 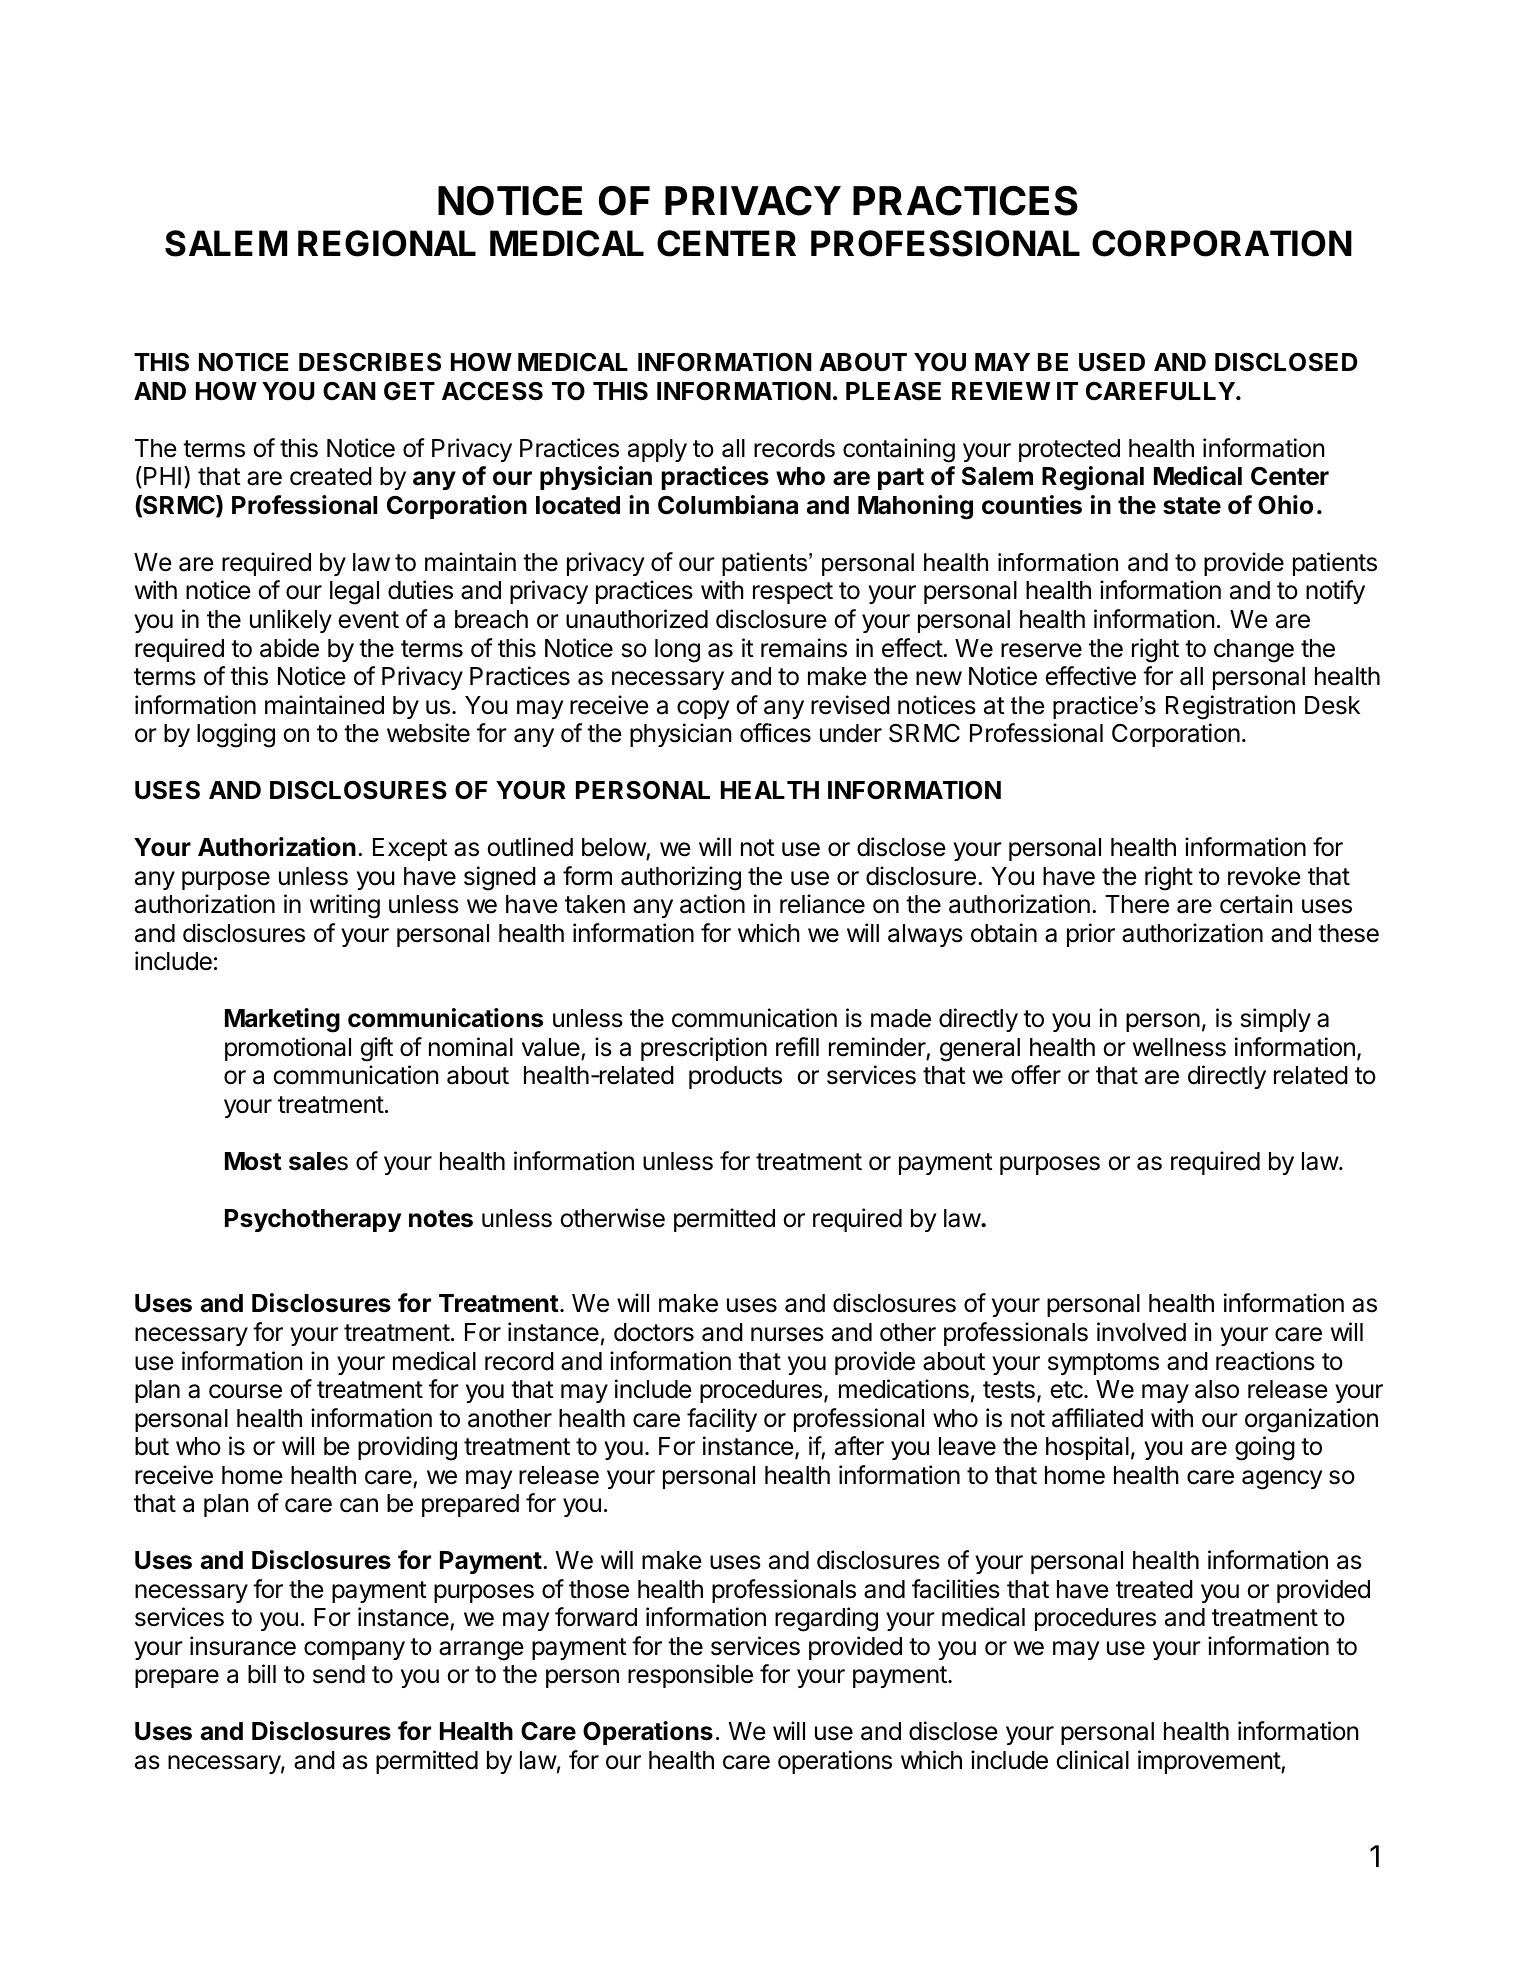 I want to click on authorizing, so click(x=681, y=878).
